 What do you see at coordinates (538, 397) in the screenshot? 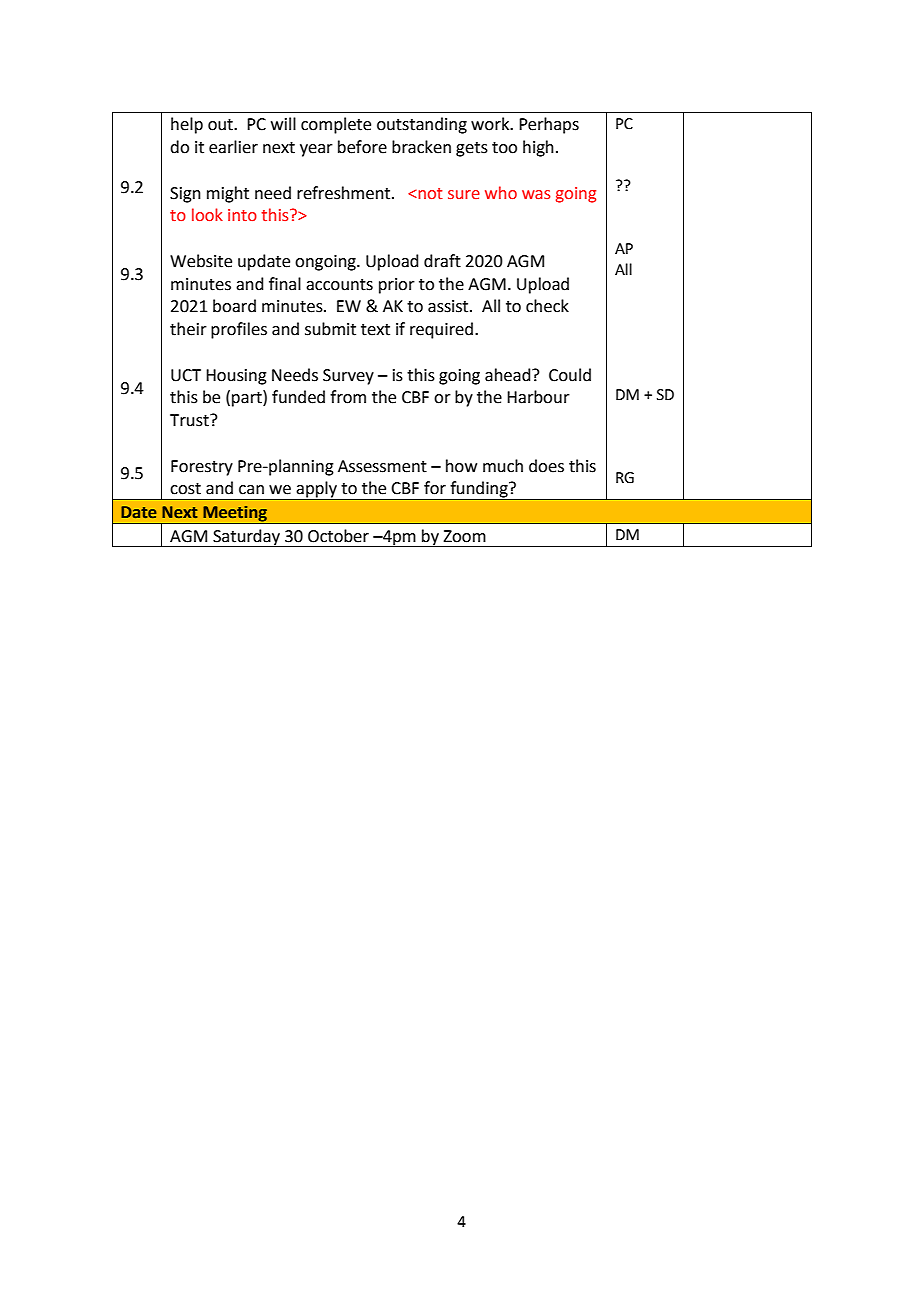
I see `Harbour` at bounding box center [538, 397].
